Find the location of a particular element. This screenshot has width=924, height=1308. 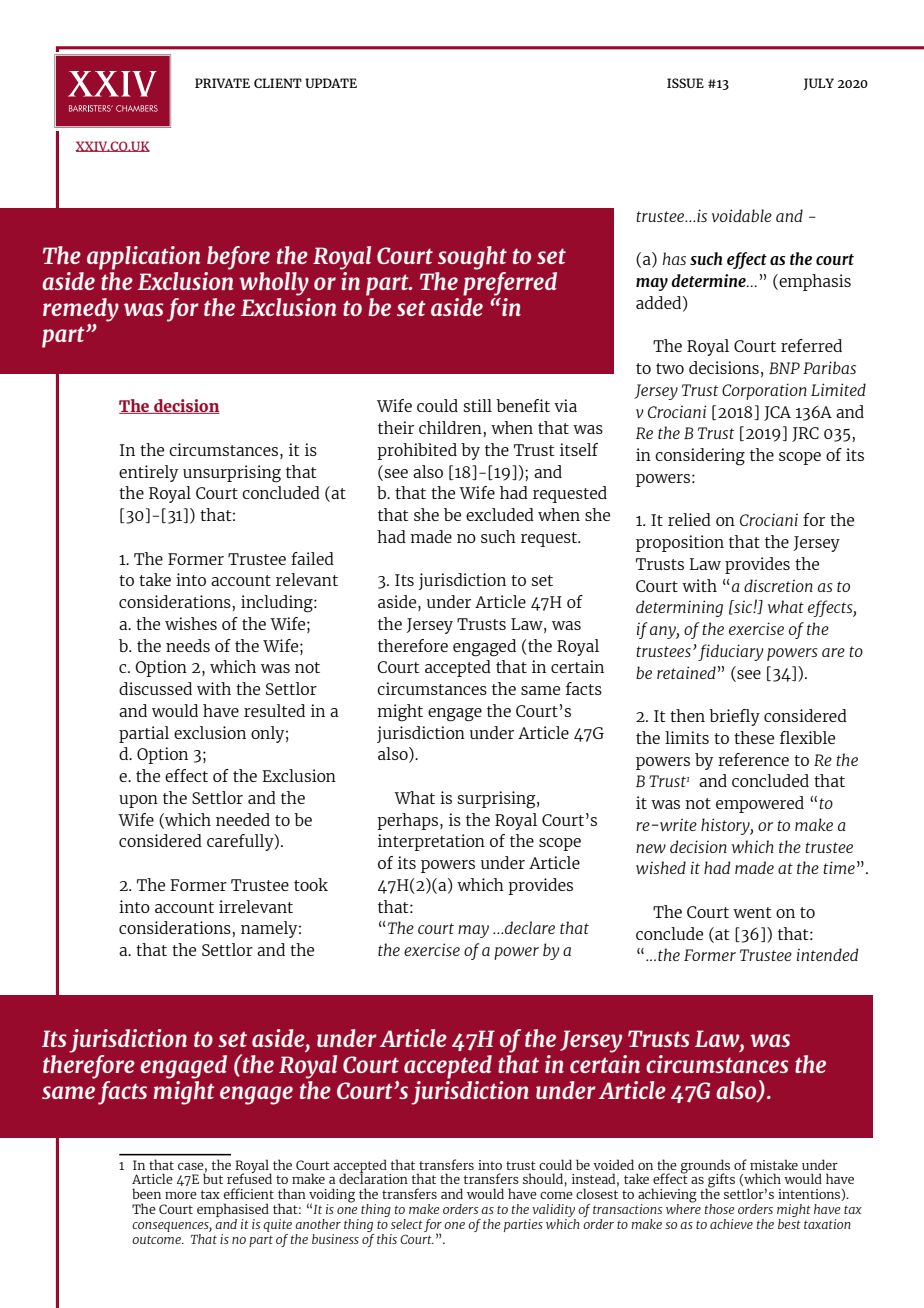

took is located at coordinates (311, 884).
